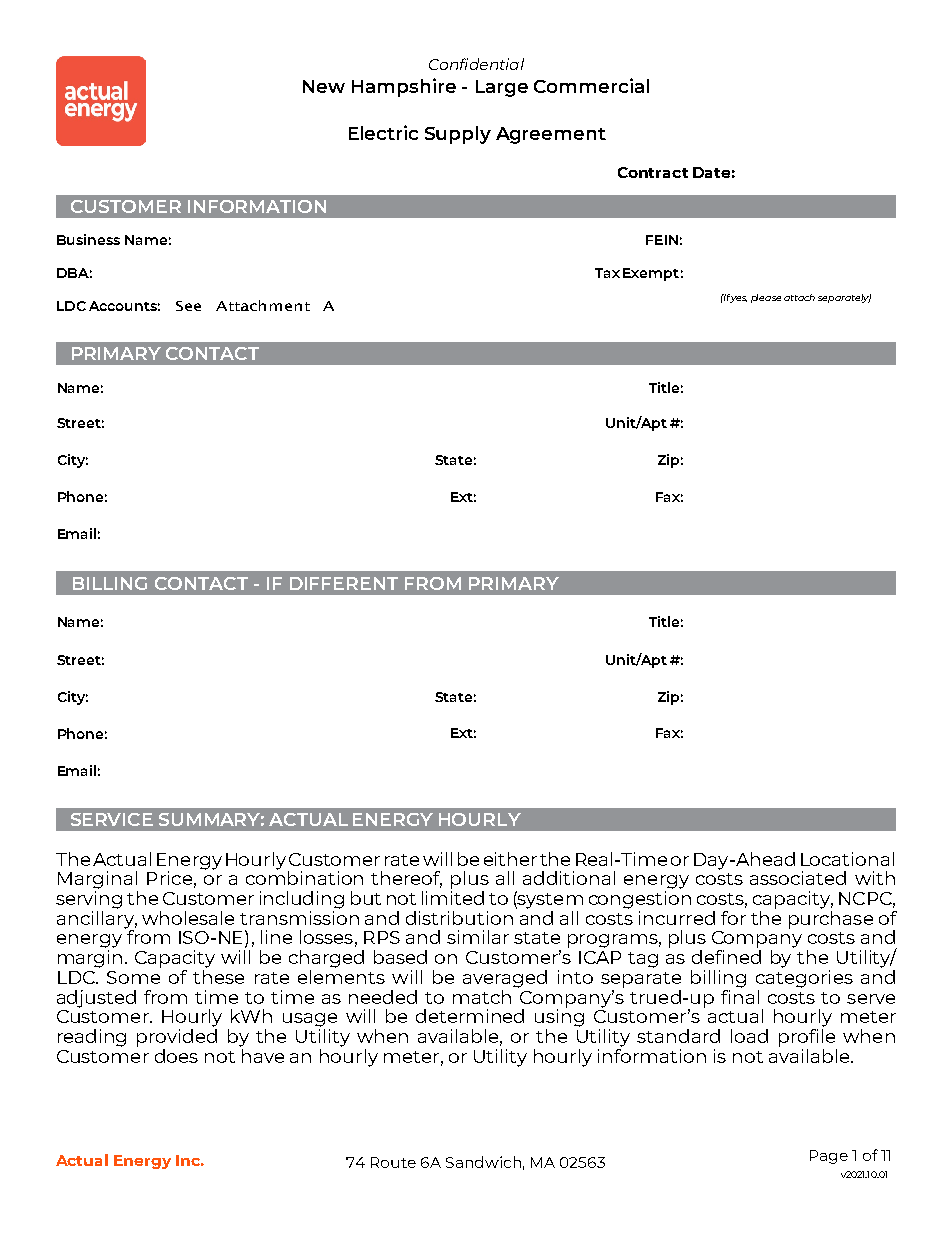 This document has width=952, height=1233. Describe the element at coordinates (188, 918) in the document. I see `wholesale` at that location.
